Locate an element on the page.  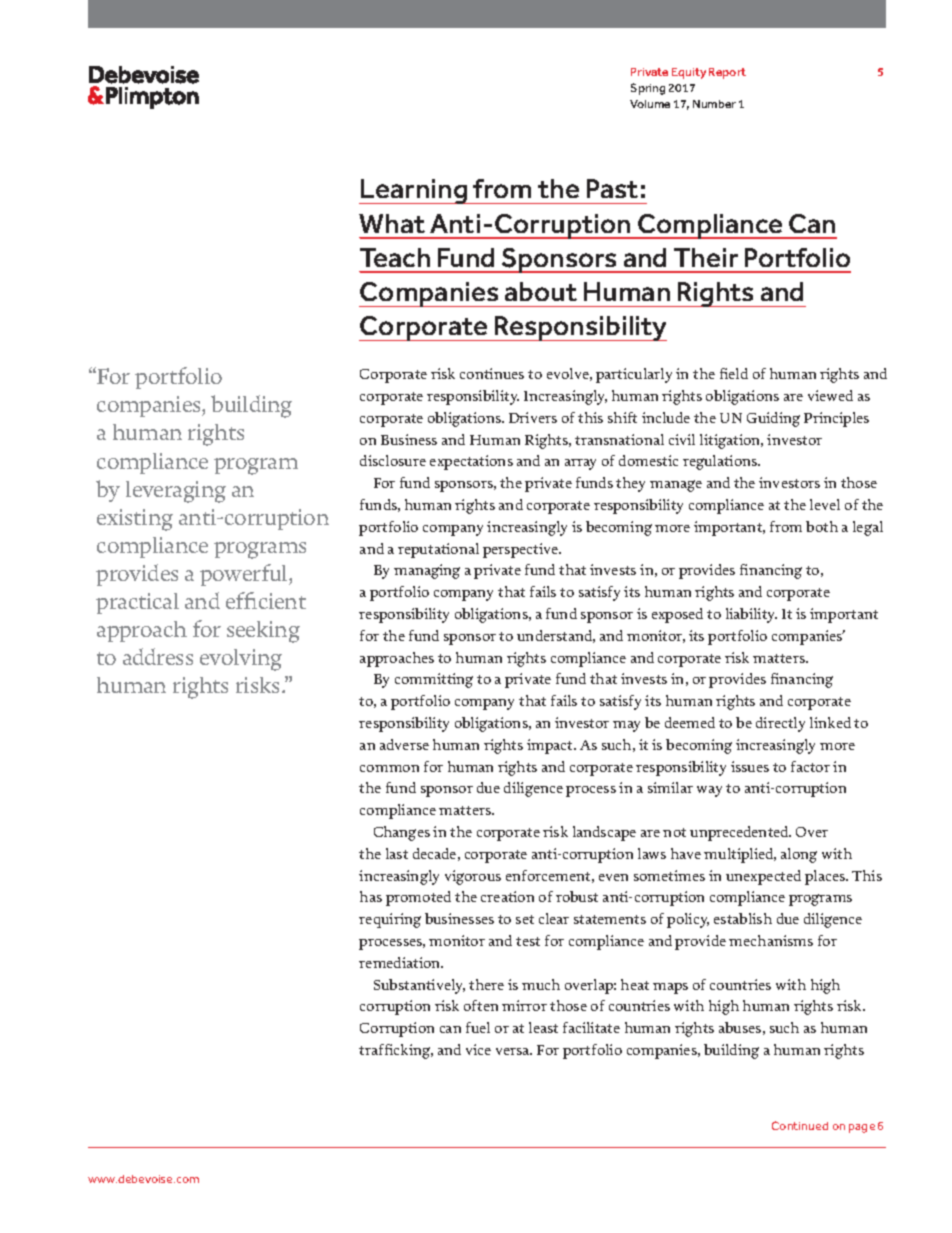
Teach is located at coordinates (395, 257).
